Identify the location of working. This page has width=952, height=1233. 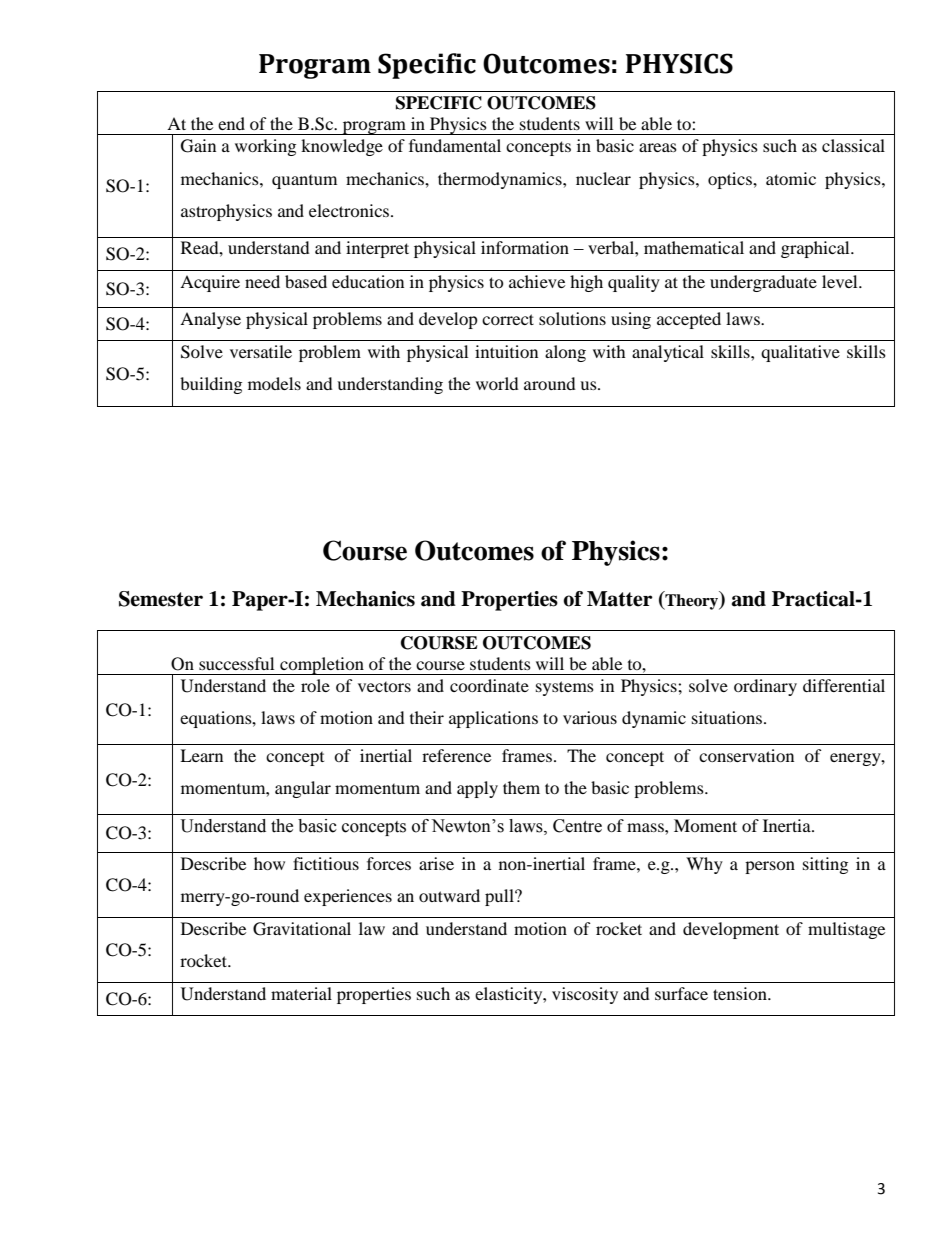
(265, 147).
